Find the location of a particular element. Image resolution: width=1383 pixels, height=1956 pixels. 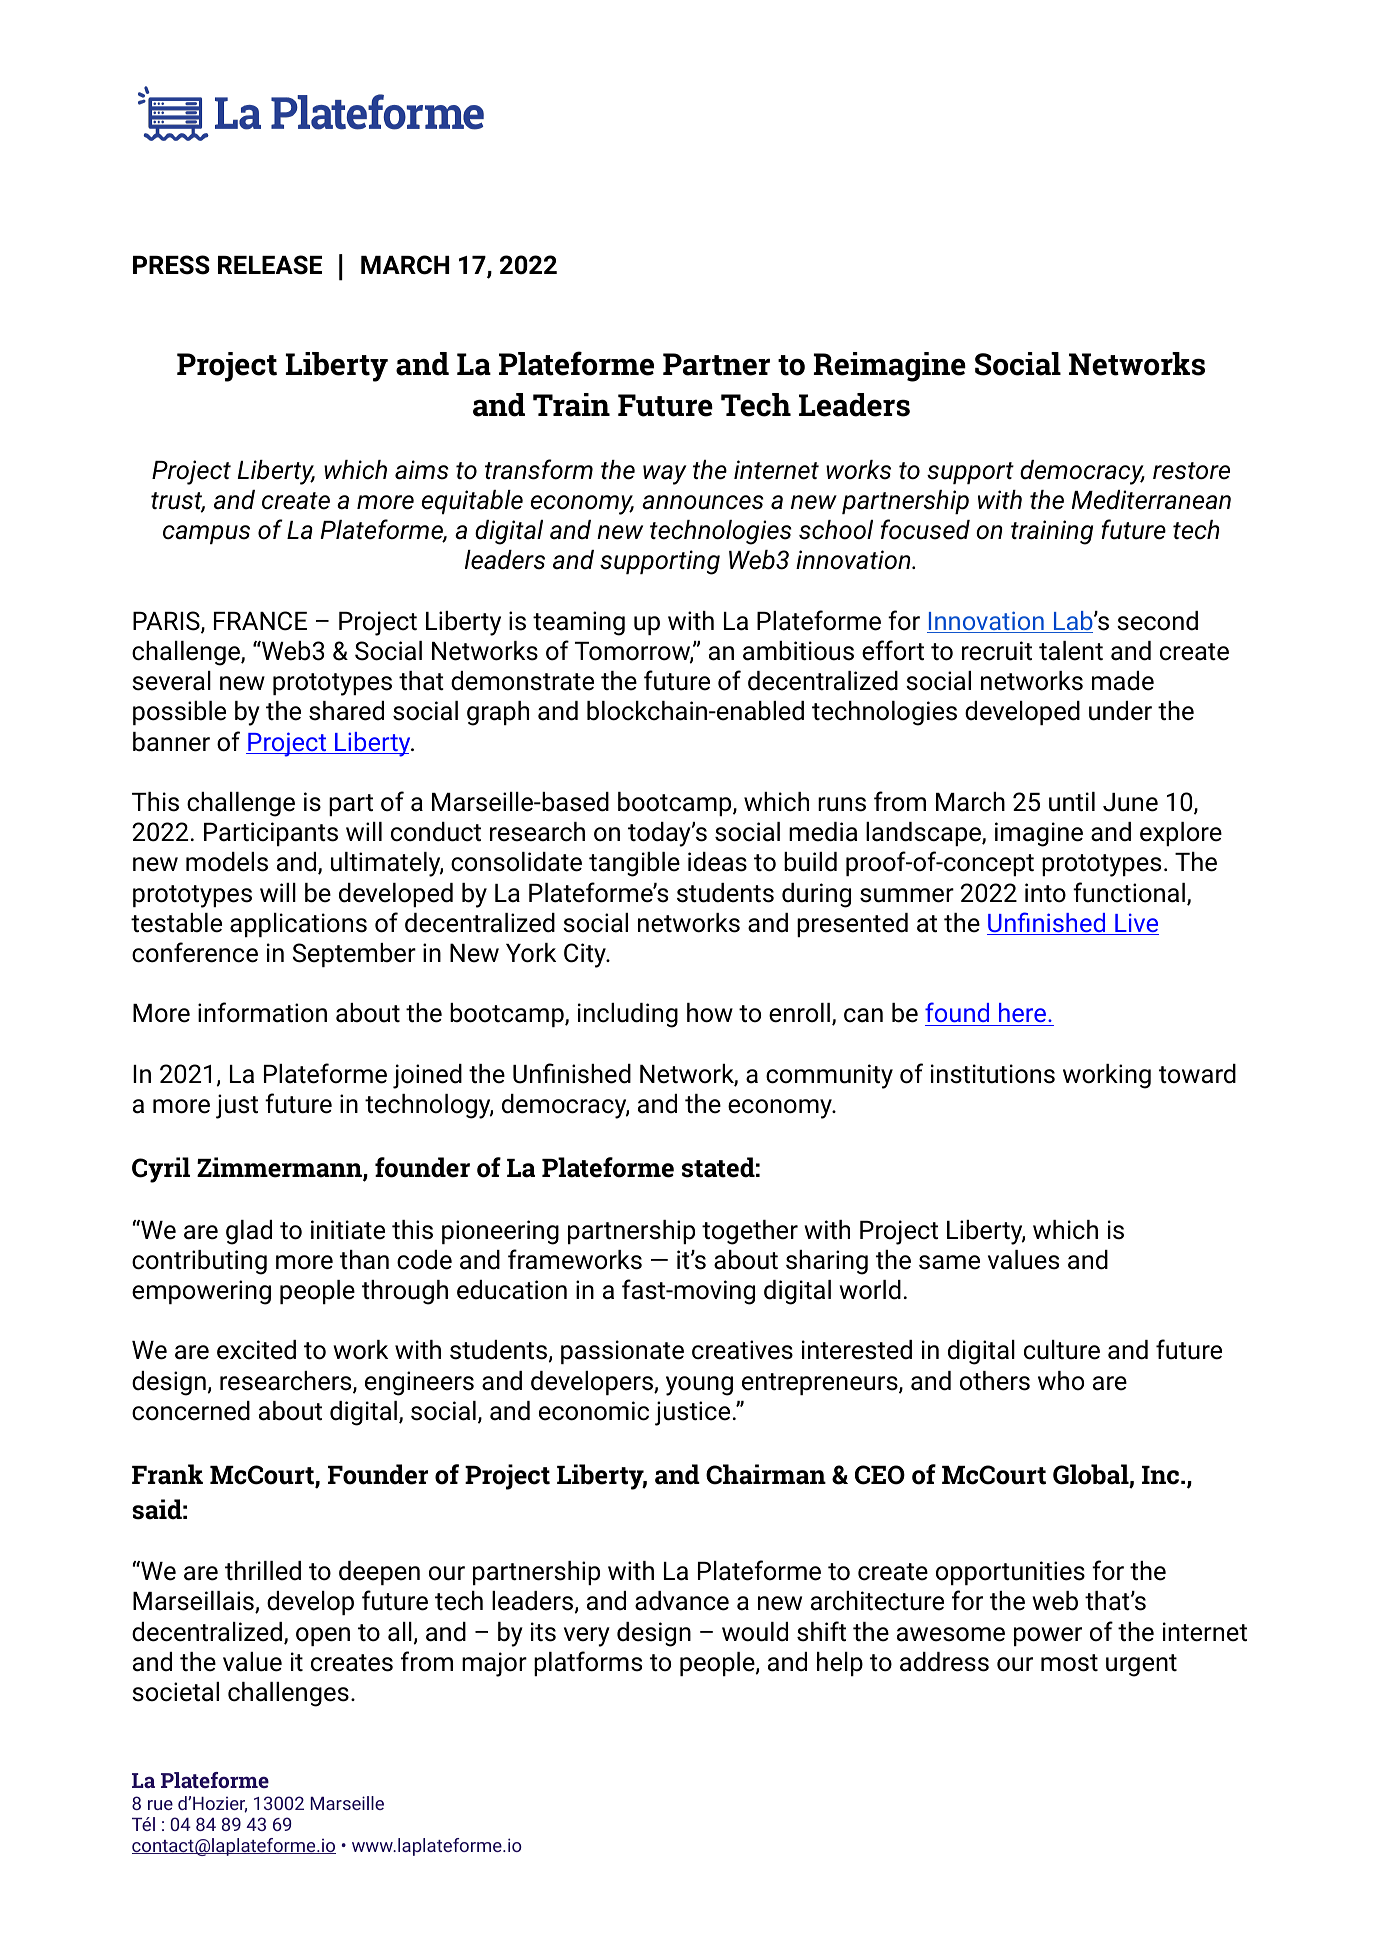

Zimmermann is located at coordinates (280, 1169).
